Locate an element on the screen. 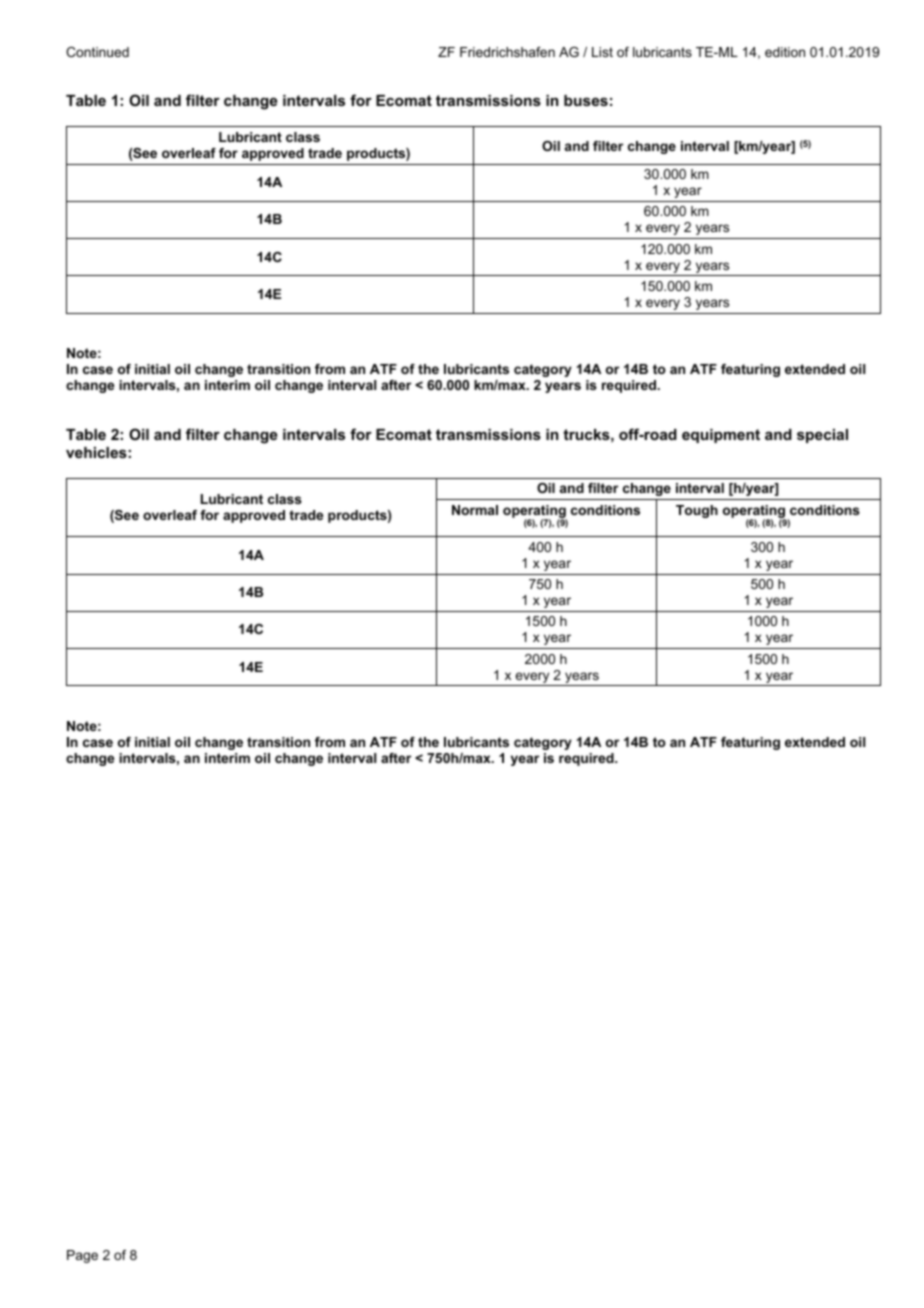 The image size is (924, 1308). Tough is located at coordinates (697, 511).
